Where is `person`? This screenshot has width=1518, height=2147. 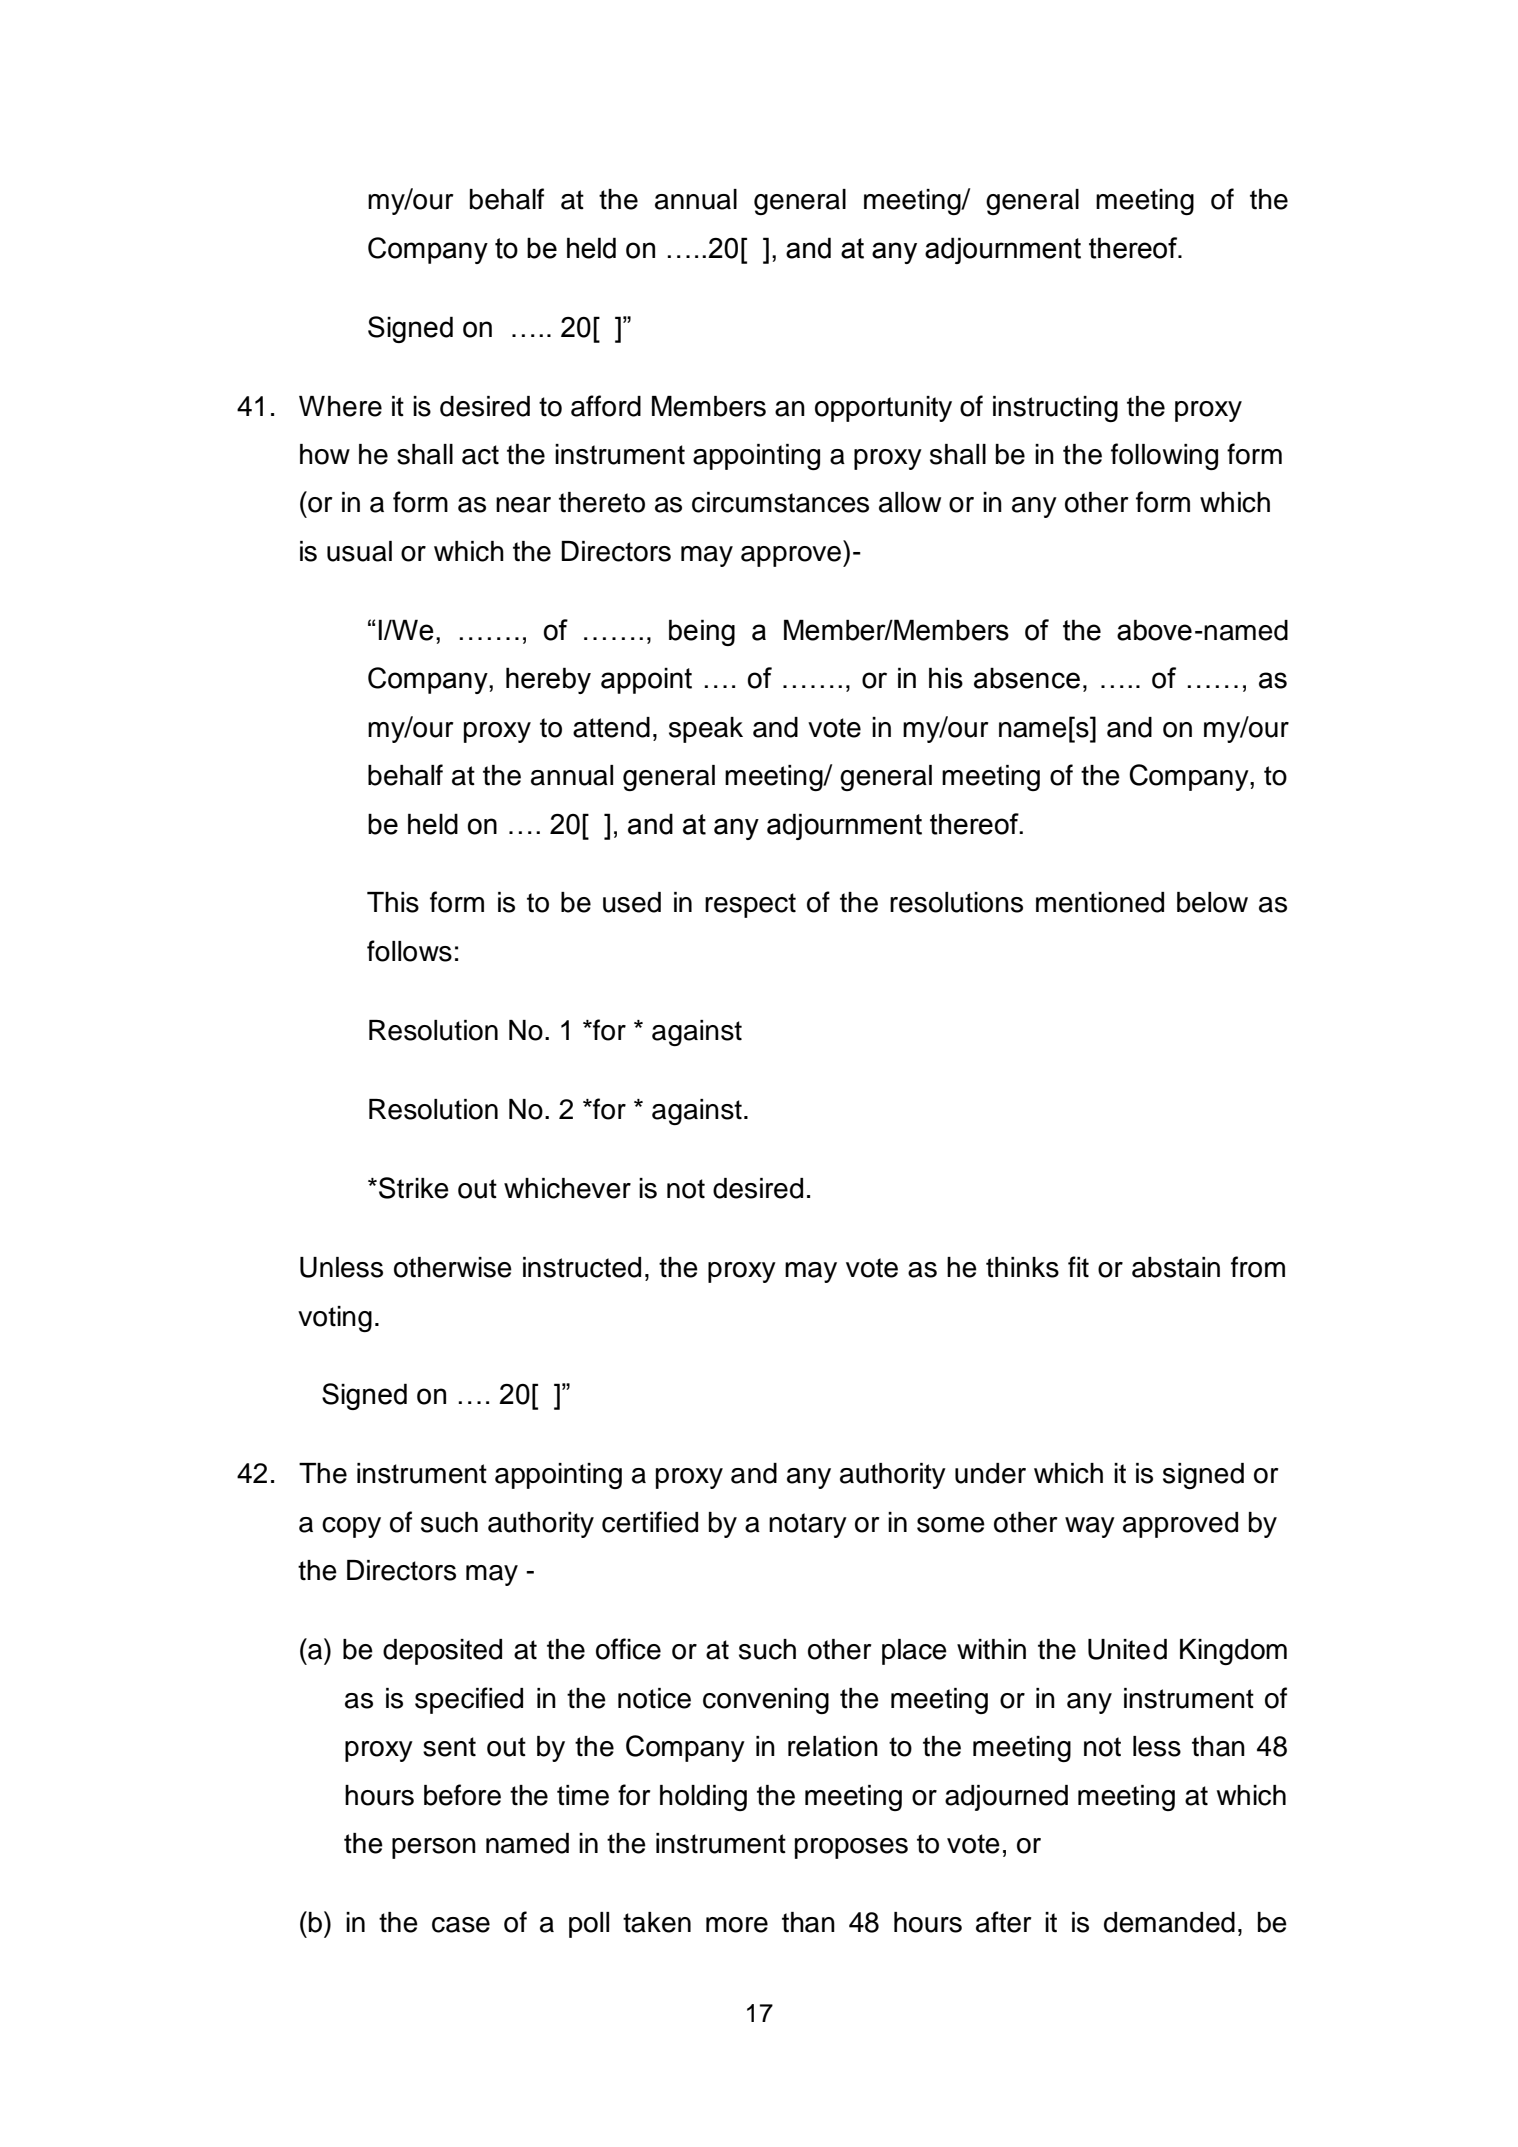
person is located at coordinates (434, 1848).
